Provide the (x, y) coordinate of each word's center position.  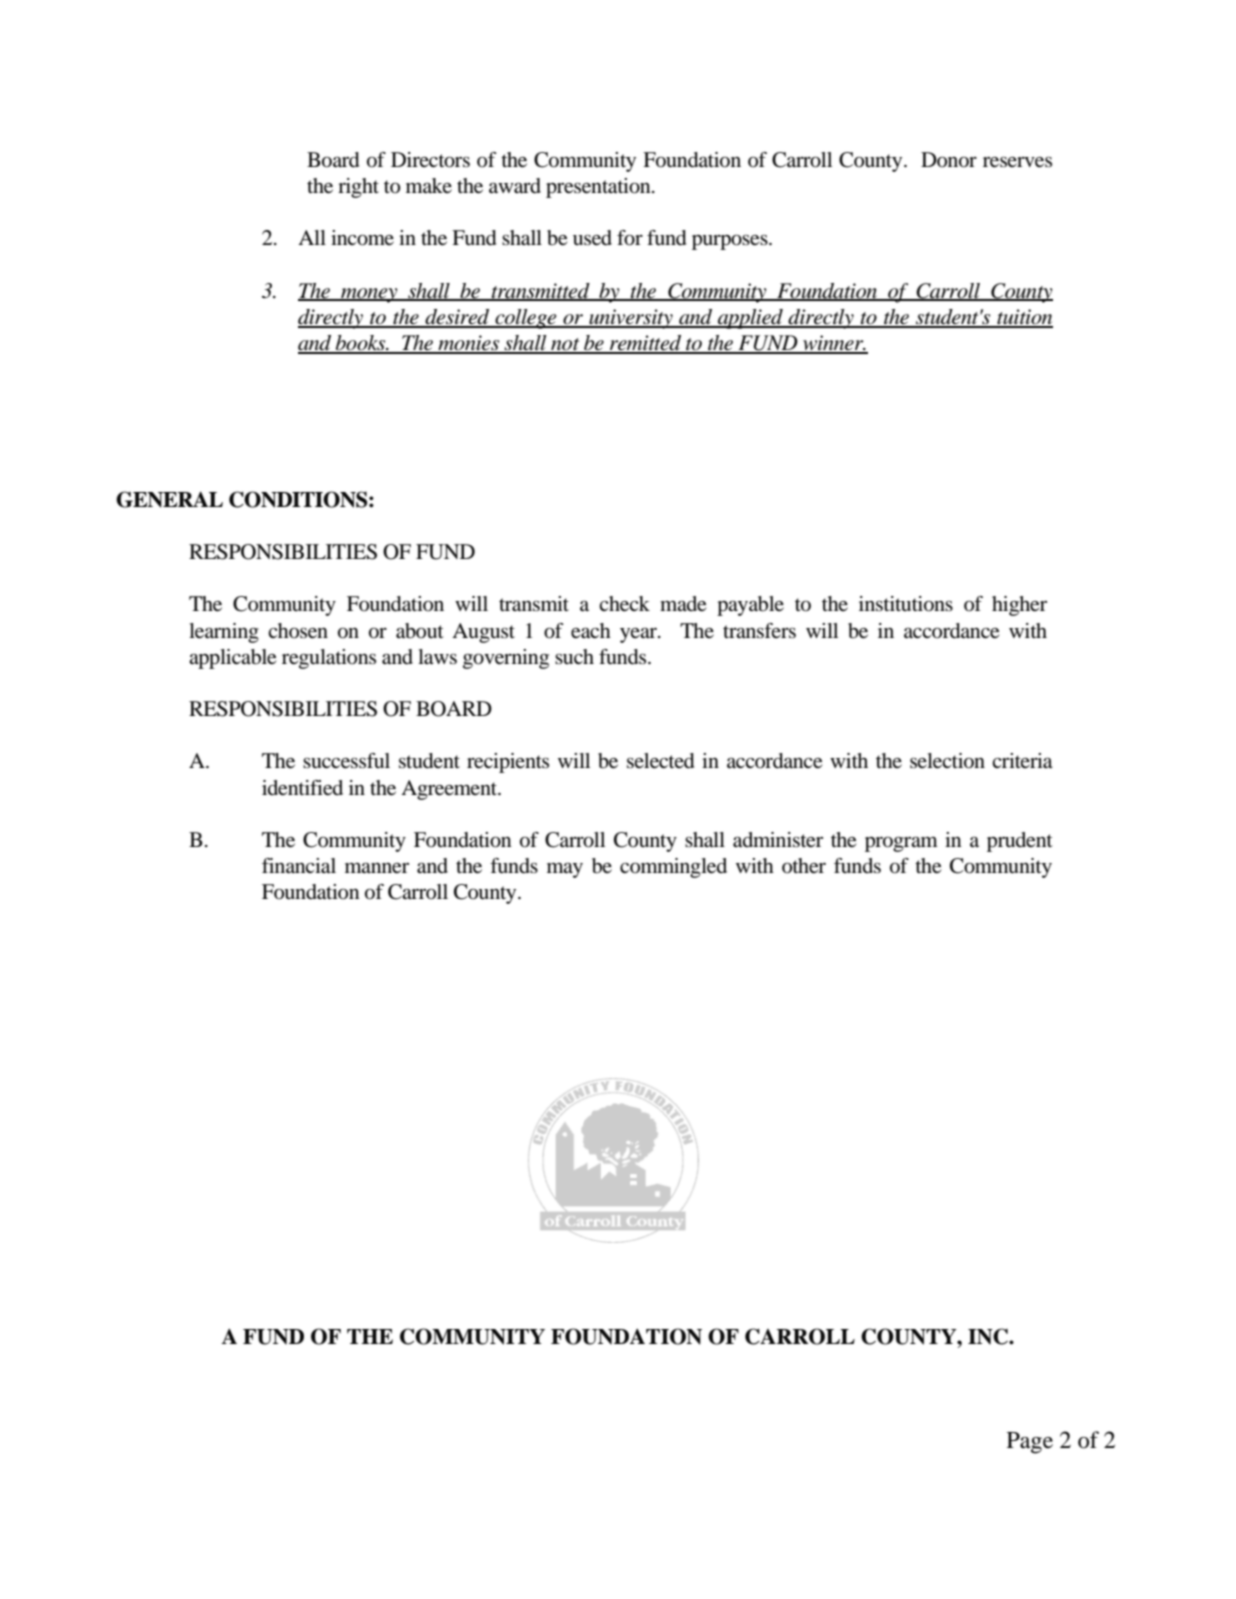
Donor (949, 160)
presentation (599, 188)
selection (947, 761)
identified (302, 788)
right (358, 188)
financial (299, 866)
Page (1030, 1443)
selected (660, 761)
